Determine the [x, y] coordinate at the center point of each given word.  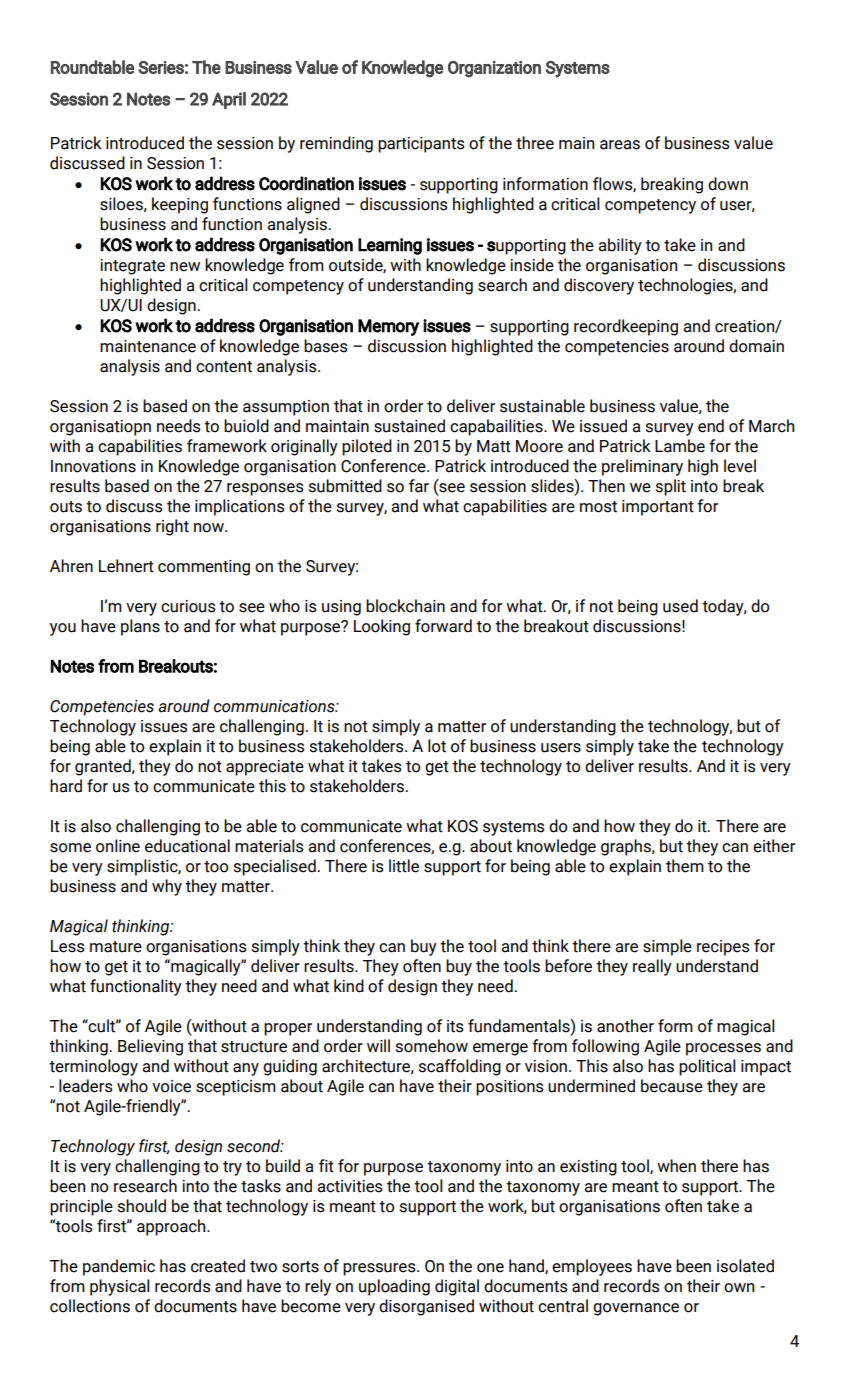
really [652, 967]
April [229, 100]
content [224, 367]
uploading [394, 1287]
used [680, 606]
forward [443, 626]
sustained [409, 426]
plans [140, 627]
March [771, 426]
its [455, 1026]
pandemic [119, 1267]
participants [421, 145]
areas [620, 145]
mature [116, 947]
